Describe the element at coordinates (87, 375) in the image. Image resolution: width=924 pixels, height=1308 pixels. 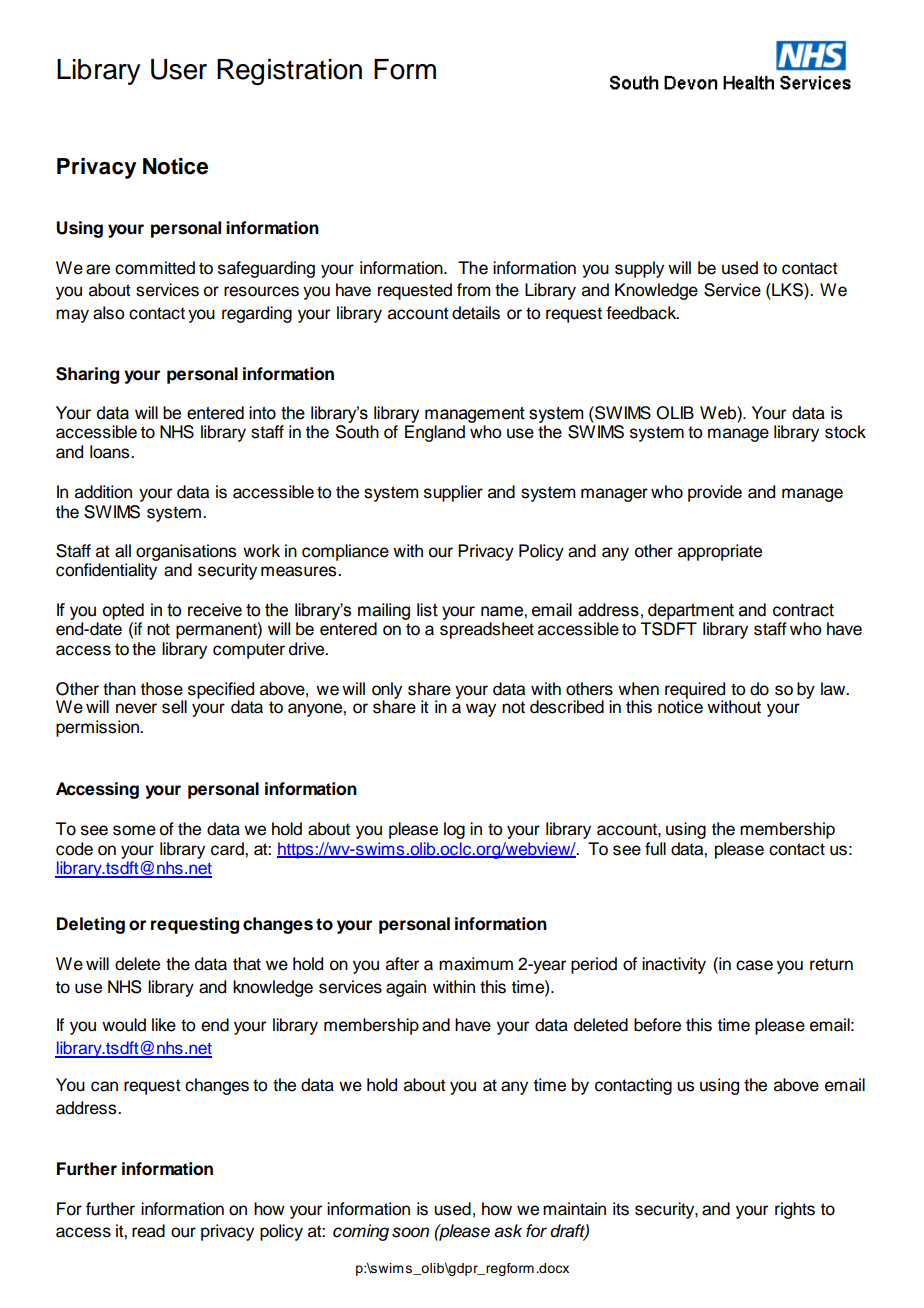
I see `Sharing` at that location.
